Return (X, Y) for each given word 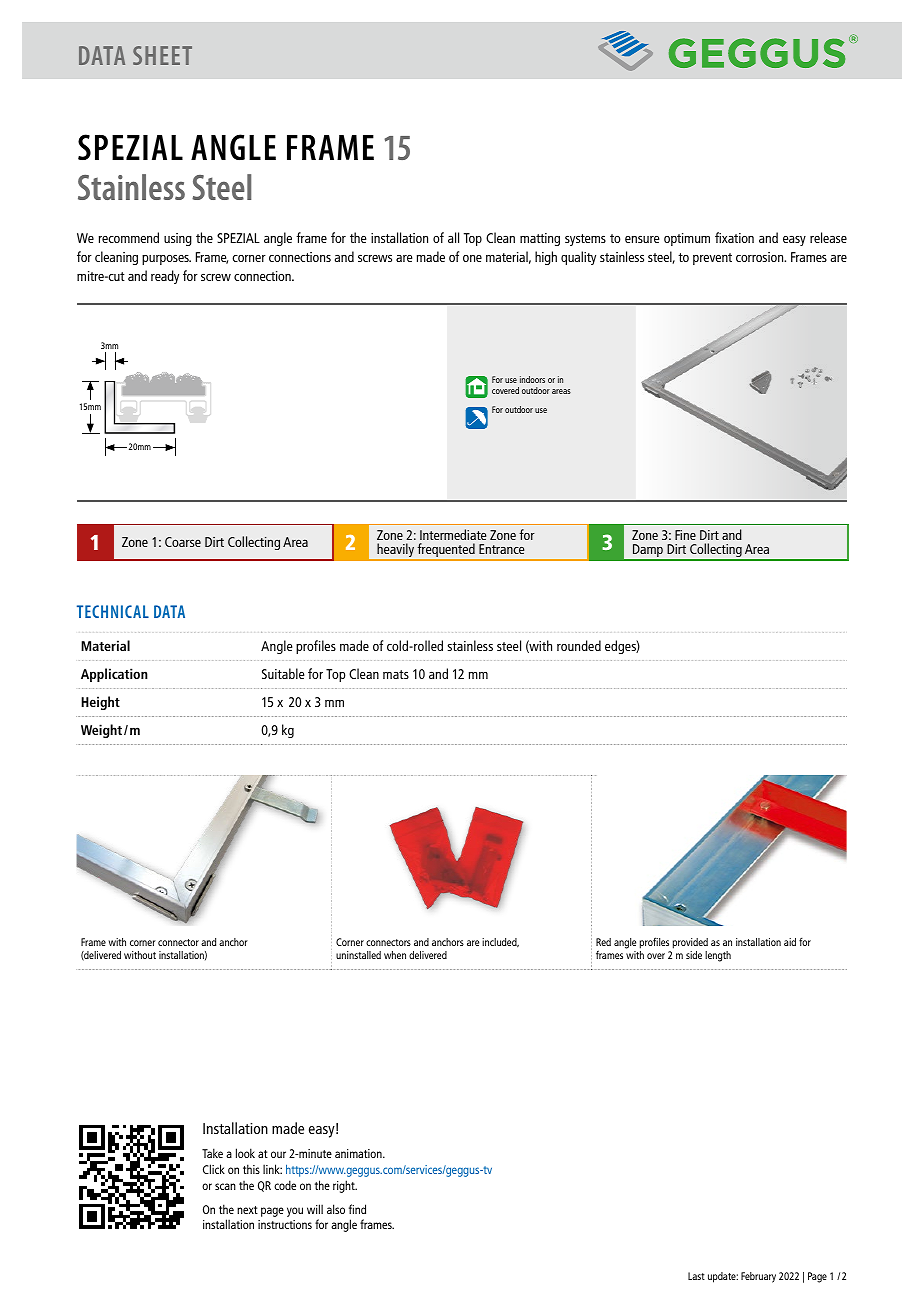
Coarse (183, 542)
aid (790, 942)
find (357, 1209)
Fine (685, 535)
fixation (734, 237)
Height (100, 703)
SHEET (162, 55)
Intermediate (453, 534)
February (758, 1277)
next (247, 1210)
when (395, 955)
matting (540, 239)
